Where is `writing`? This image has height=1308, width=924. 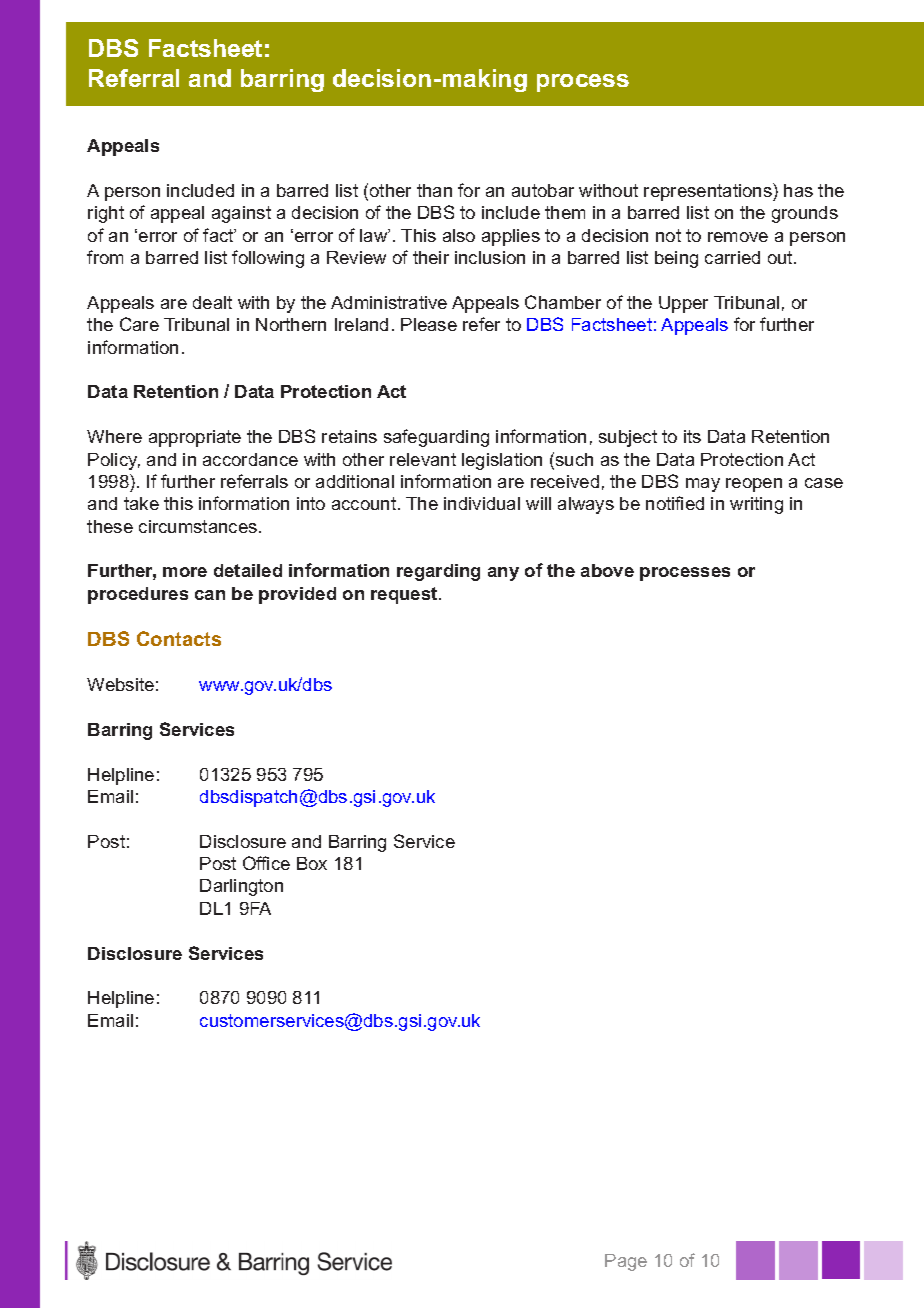
writing is located at coordinates (756, 505).
